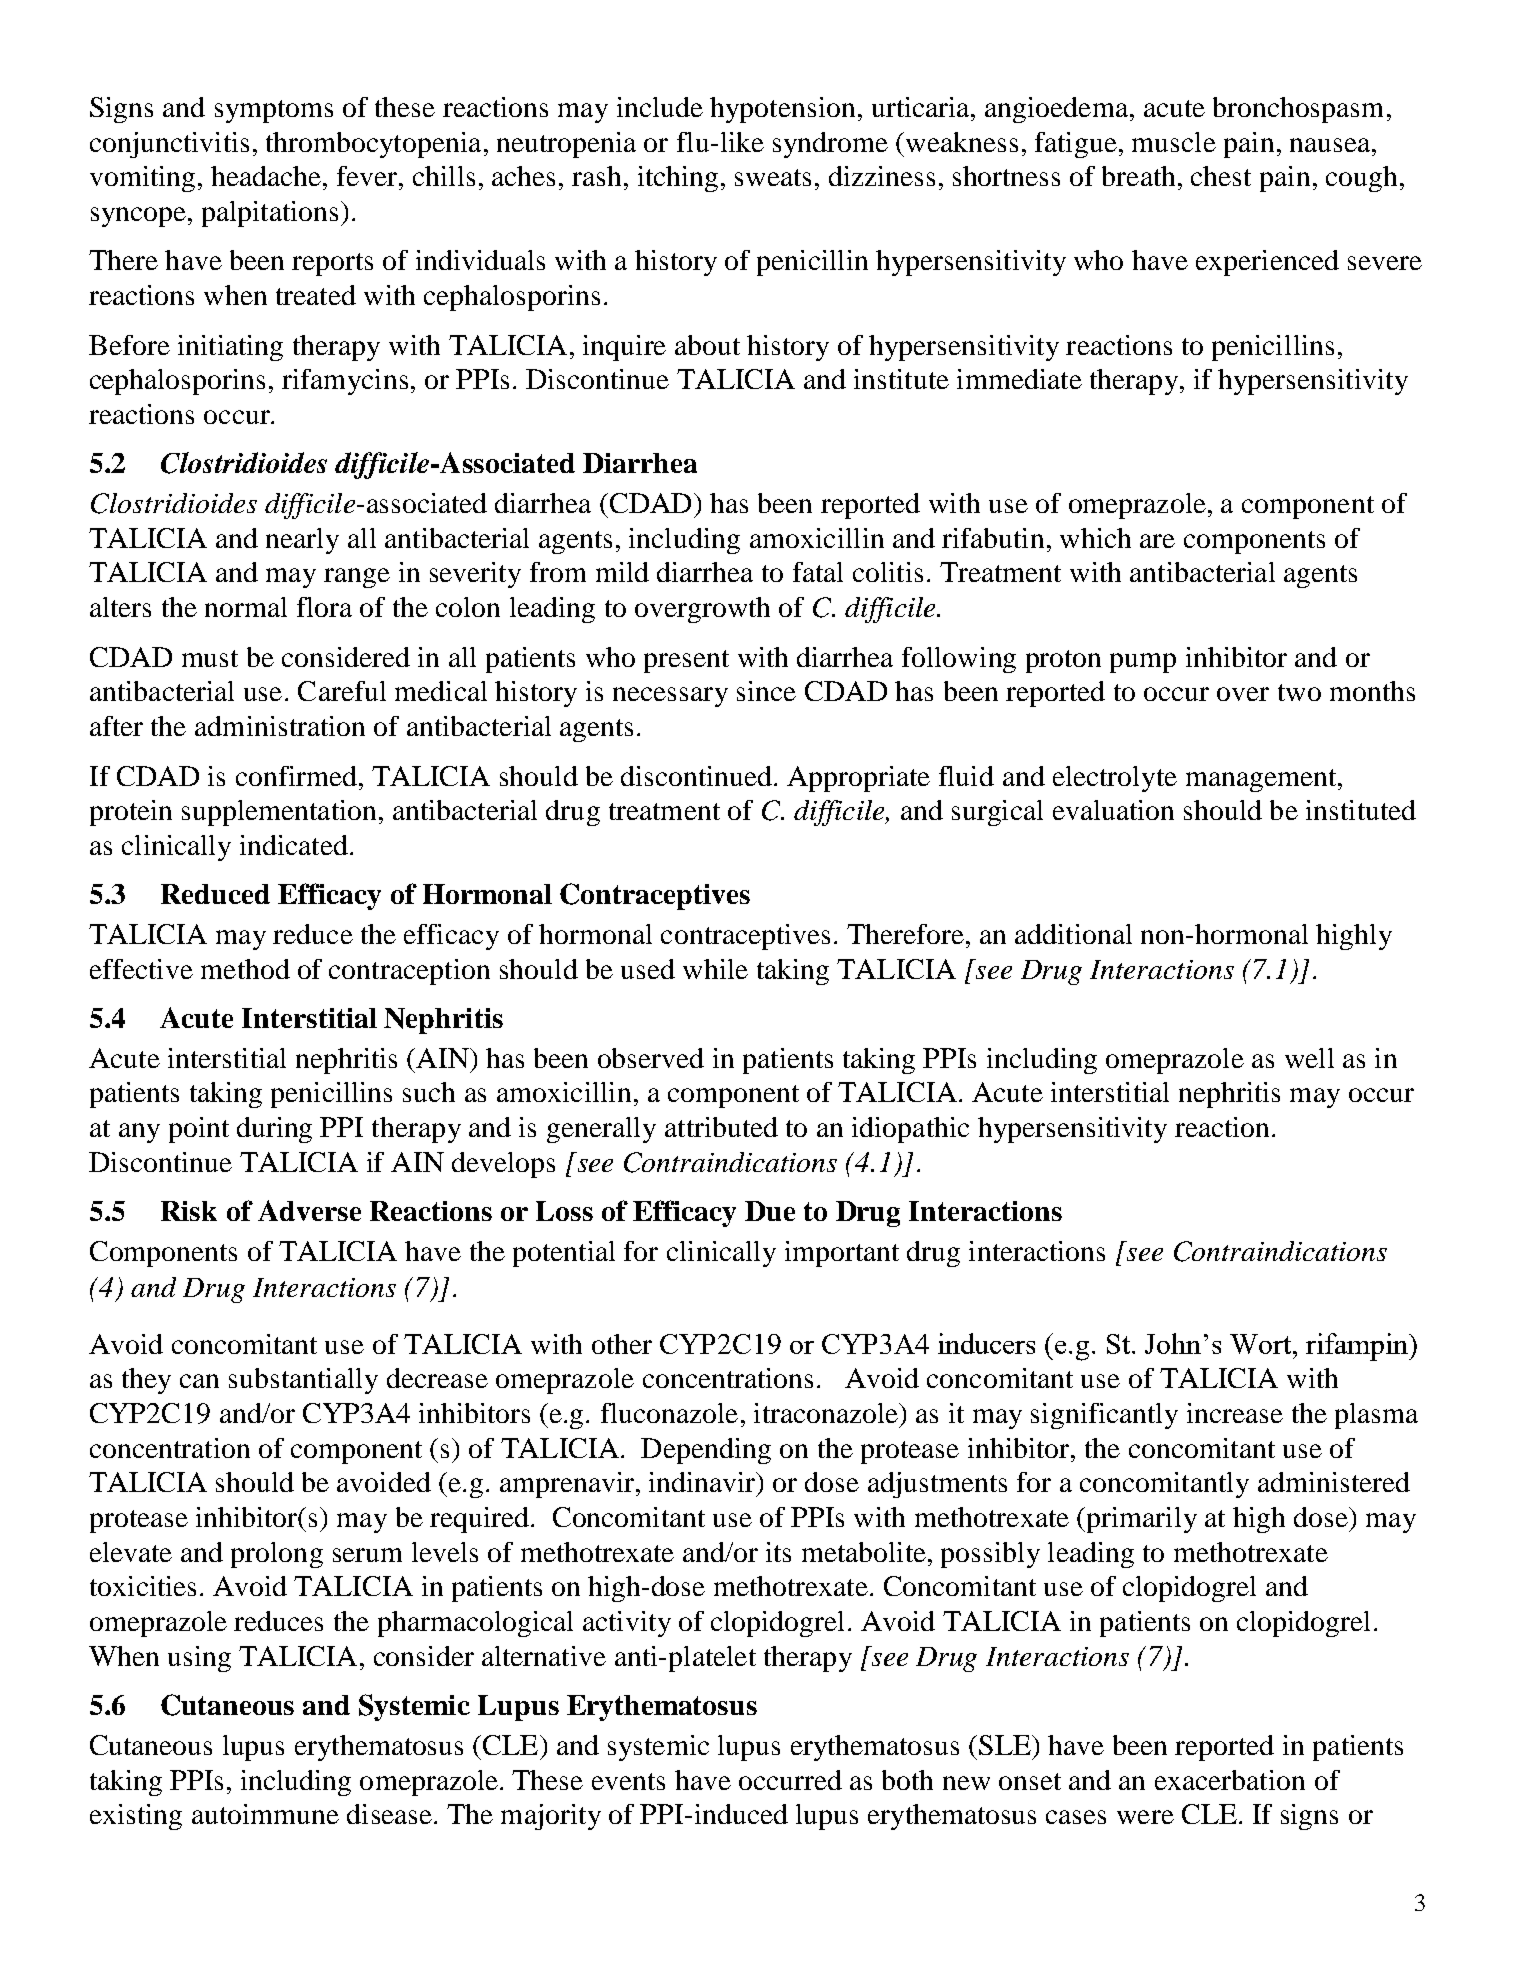 The width and height of the screenshot is (1515, 1961). What do you see at coordinates (146, 1381) in the screenshot?
I see `they` at bounding box center [146, 1381].
